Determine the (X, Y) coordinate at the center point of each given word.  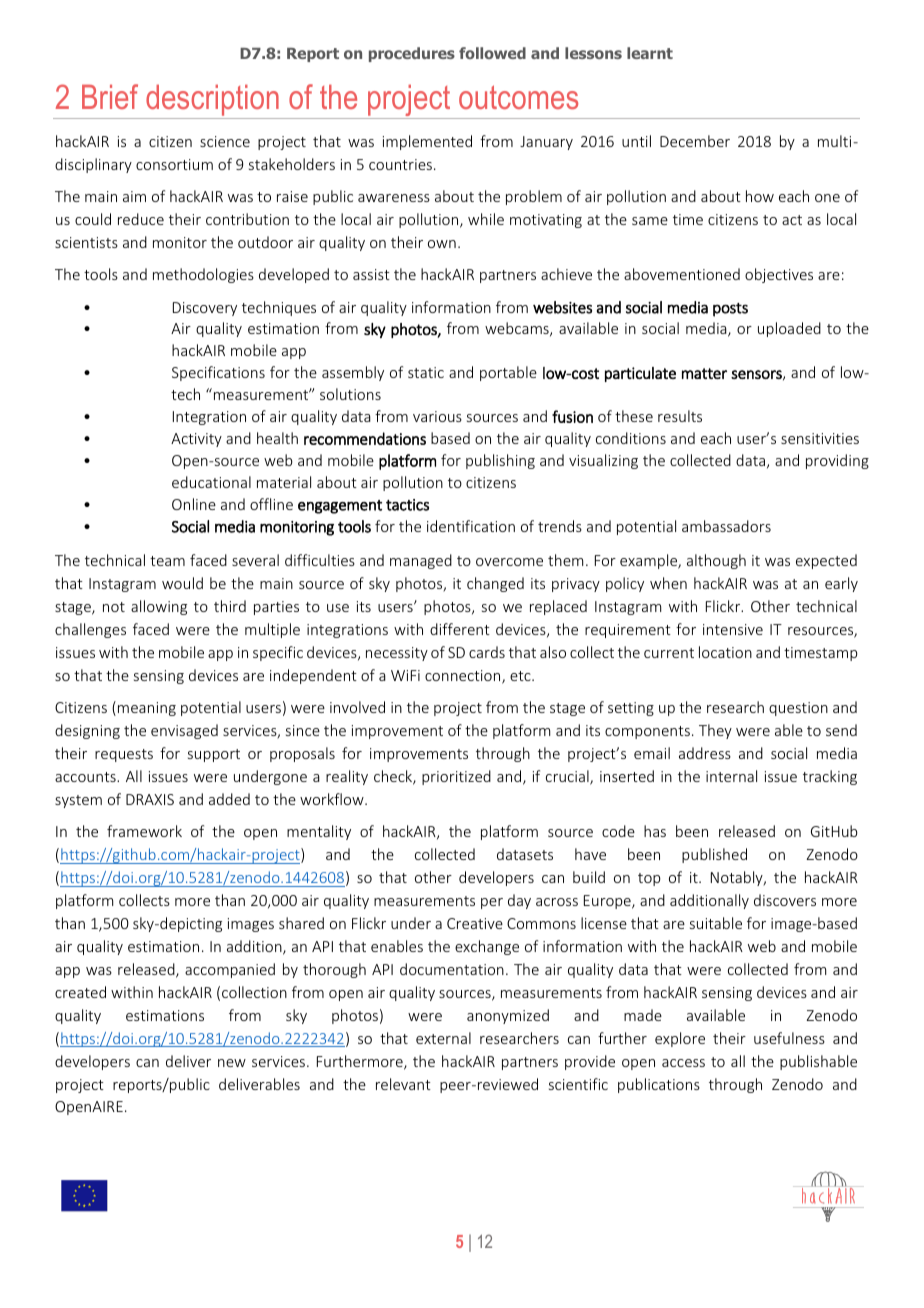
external (443, 1038)
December (695, 141)
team (167, 561)
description (212, 100)
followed (492, 53)
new (232, 1063)
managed (421, 561)
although (716, 561)
